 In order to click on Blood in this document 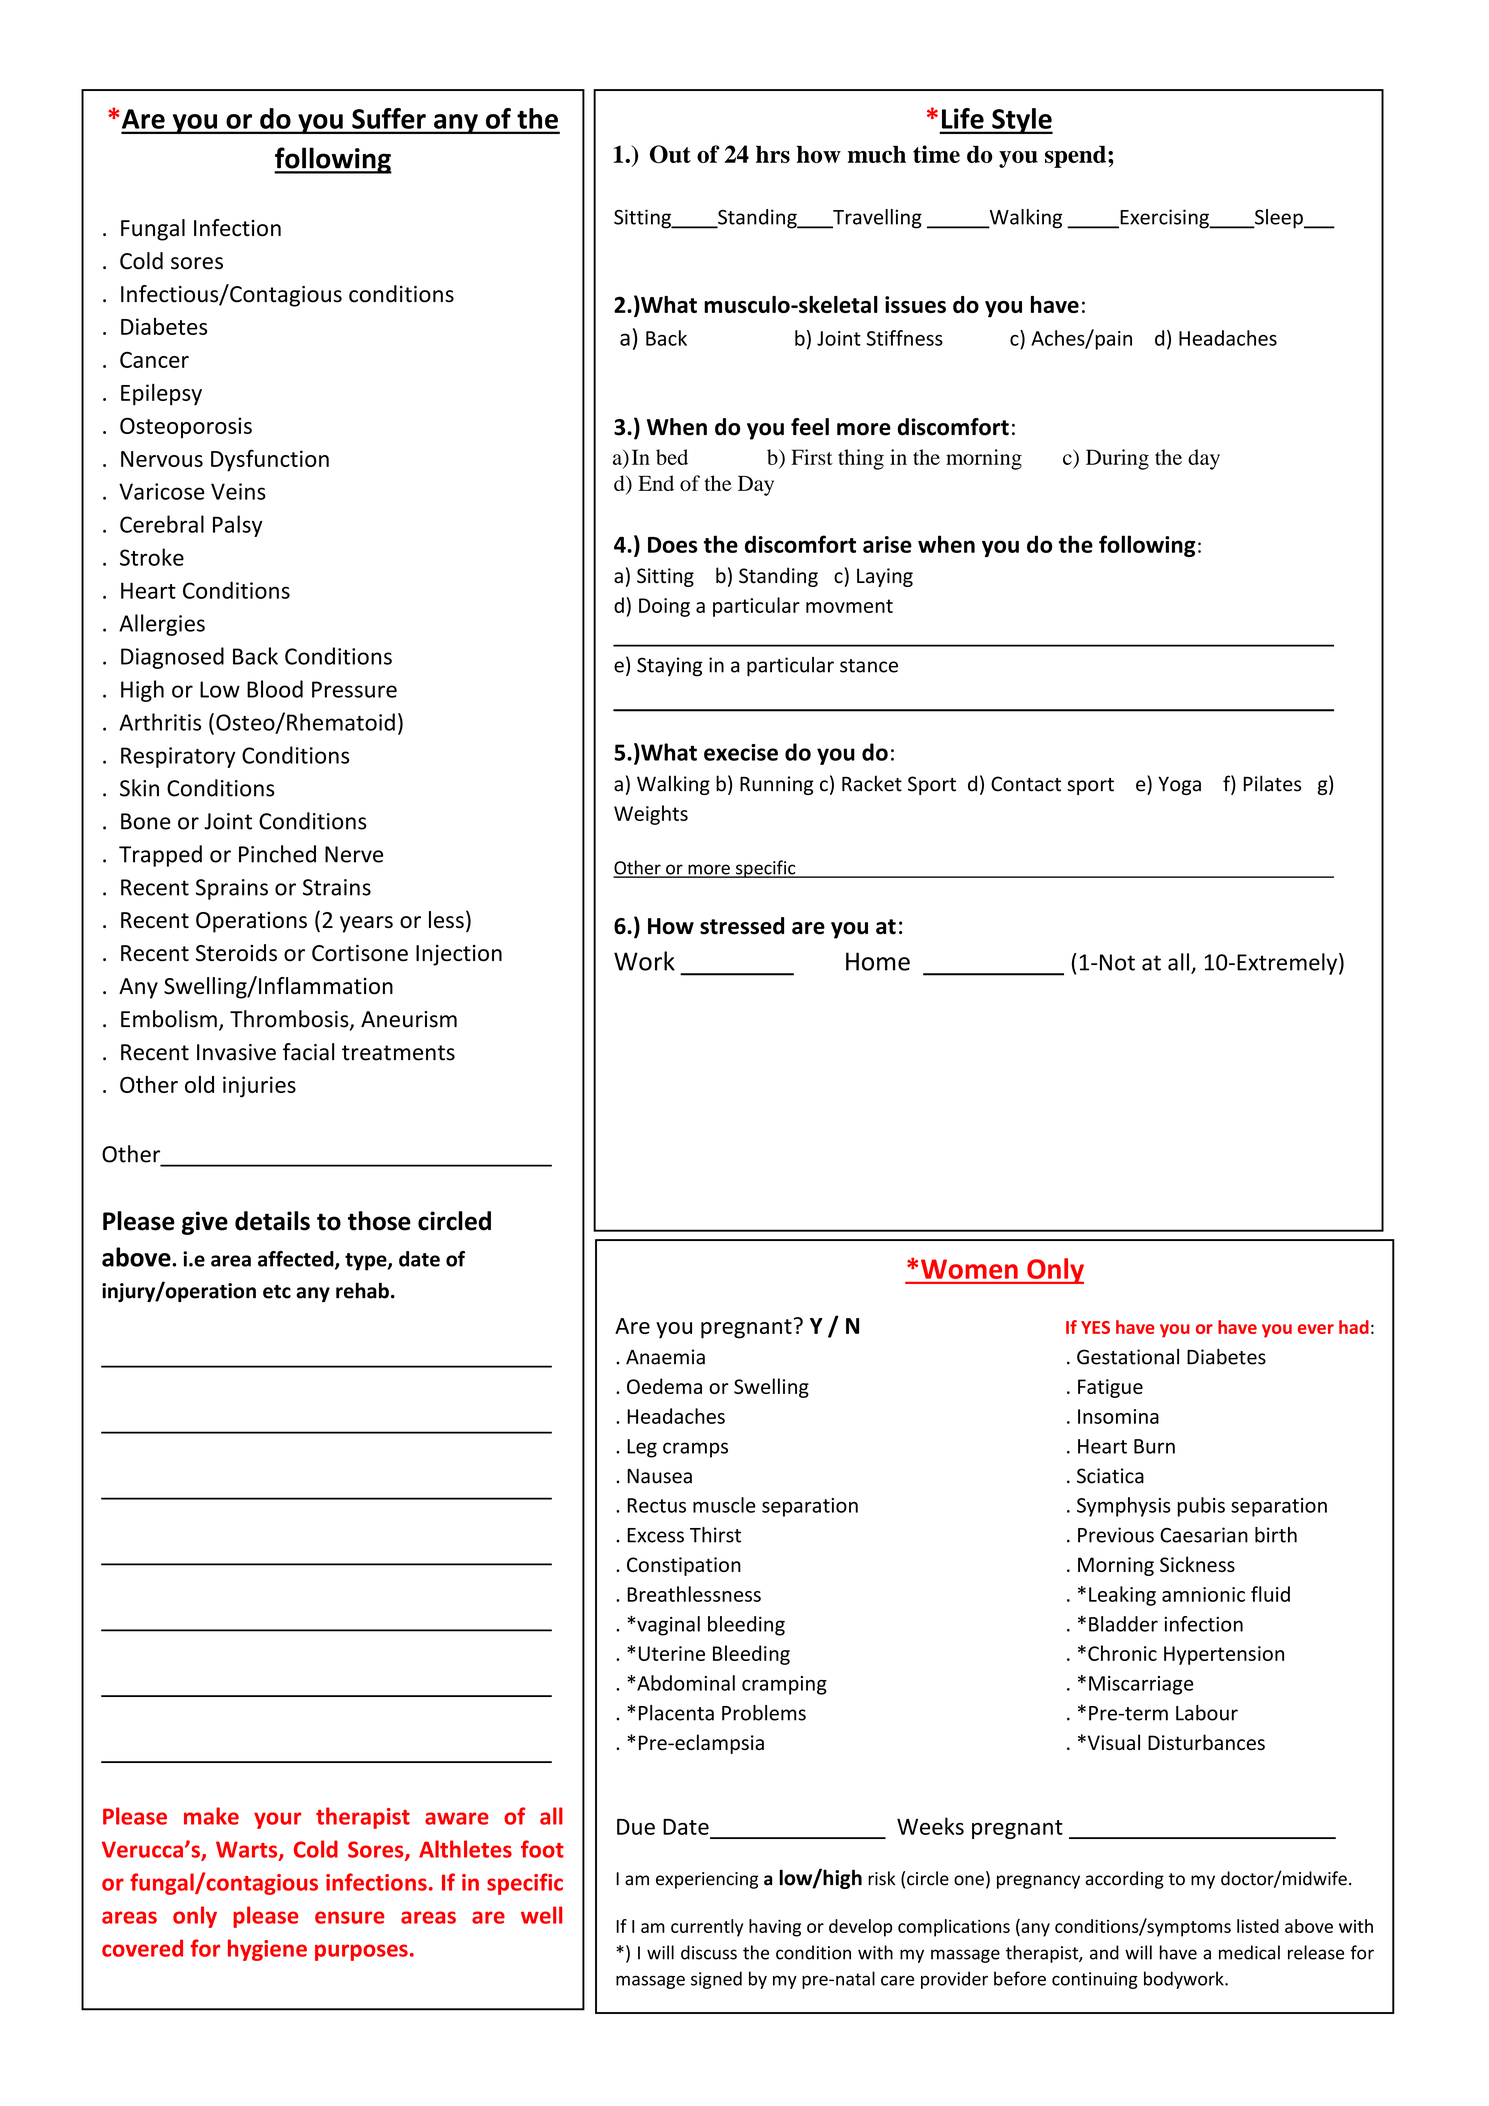, I will do `click(275, 689)`.
